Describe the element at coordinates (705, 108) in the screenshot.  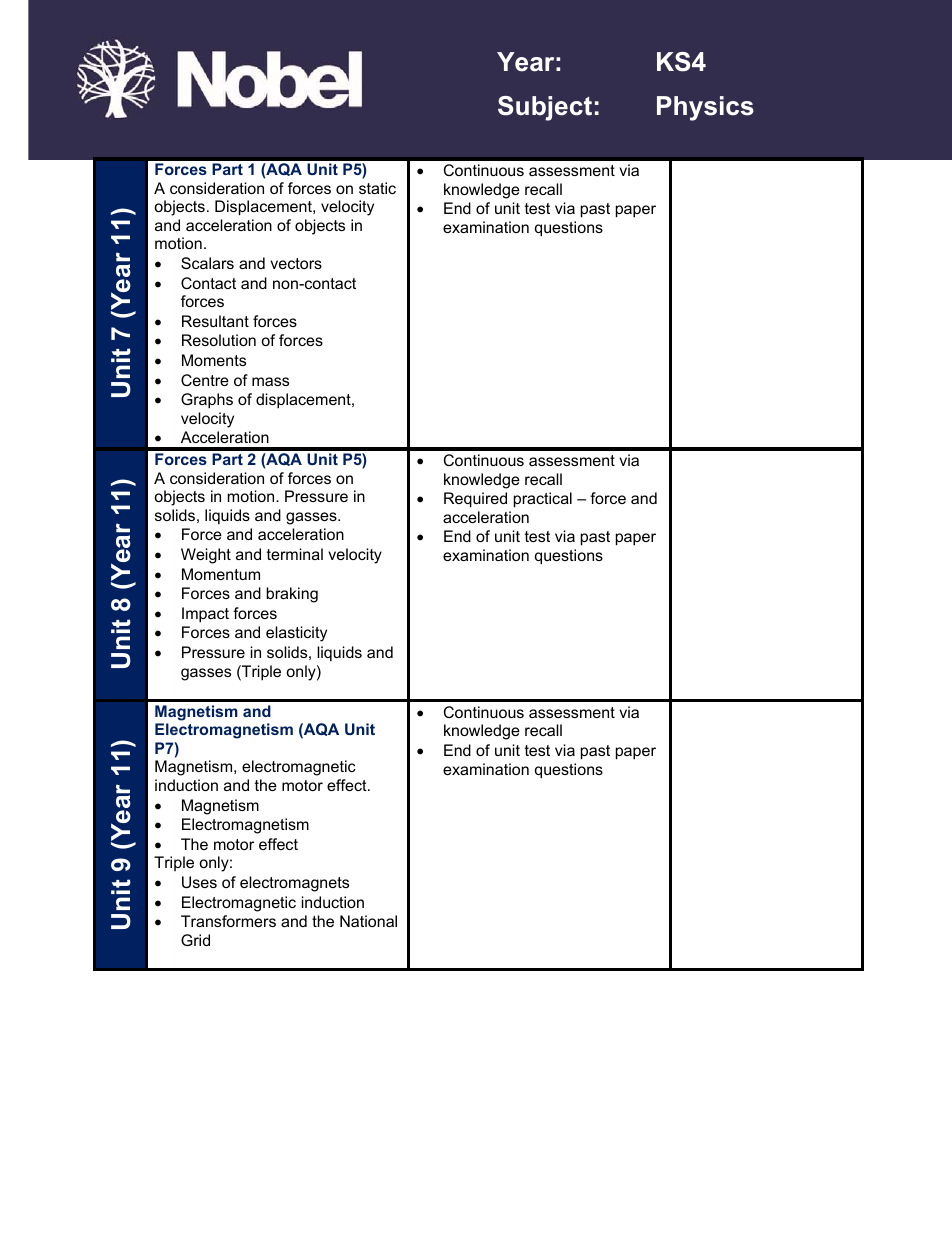
I see `Physics` at that location.
